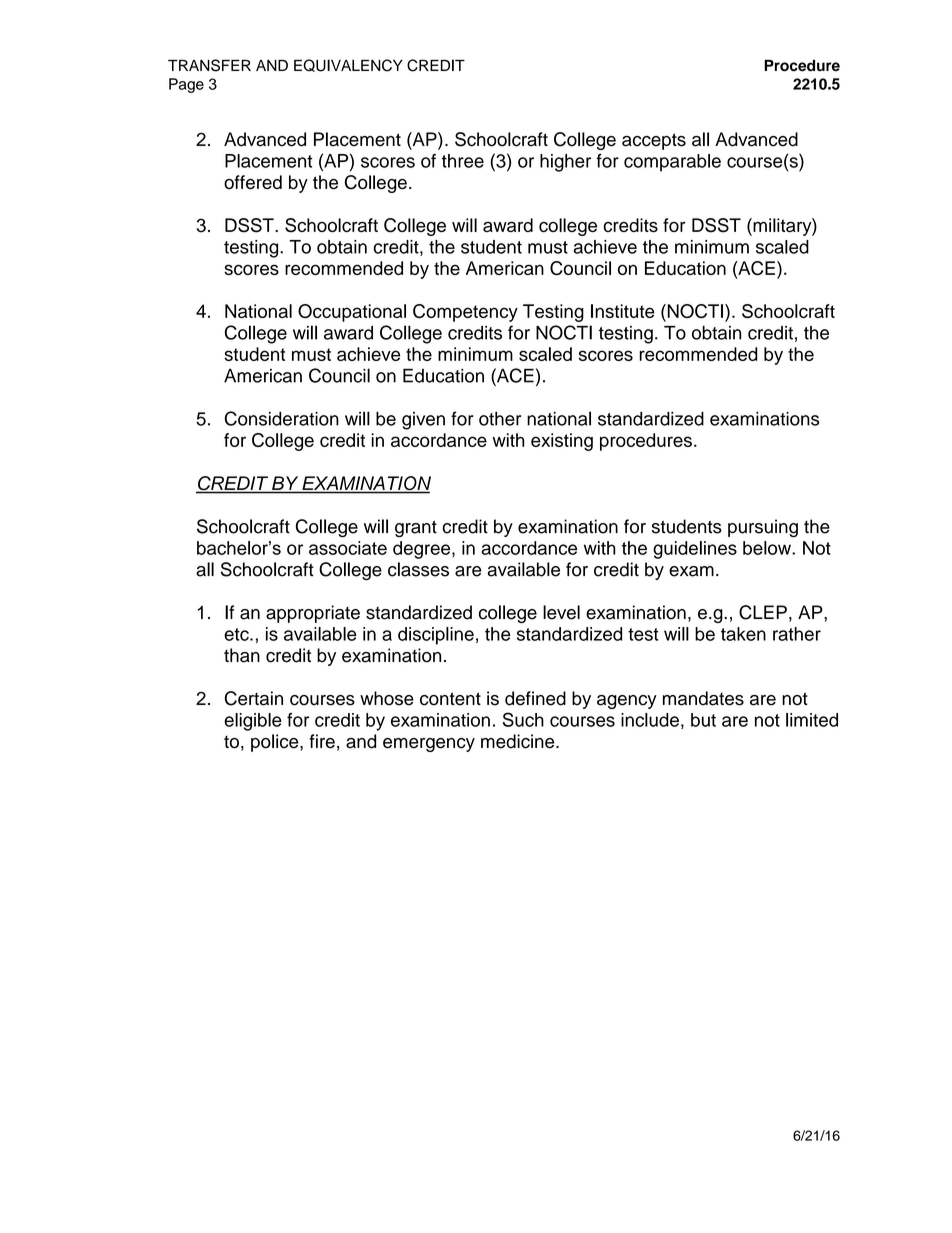 This screenshot has width=952, height=1233. What do you see at coordinates (352, 313) in the screenshot?
I see `Occupational` at bounding box center [352, 313].
